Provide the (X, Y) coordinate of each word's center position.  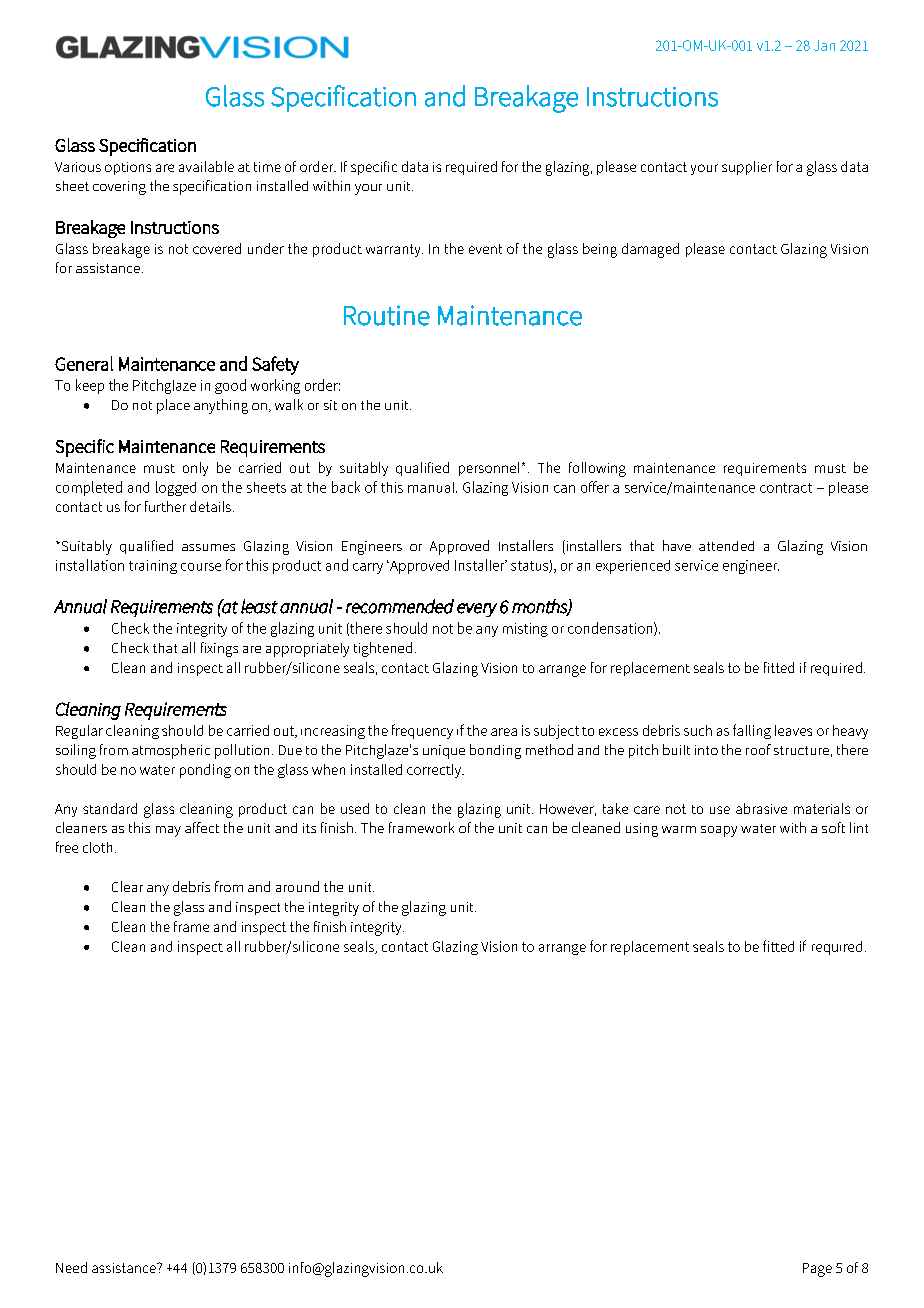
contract (786, 488)
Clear (127, 886)
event (485, 249)
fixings (219, 649)
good (230, 386)
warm (679, 829)
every (477, 610)
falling (752, 731)
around (297, 886)
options (128, 168)
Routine (387, 315)
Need (71, 1267)
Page (817, 1270)
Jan (824, 45)
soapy (719, 831)
